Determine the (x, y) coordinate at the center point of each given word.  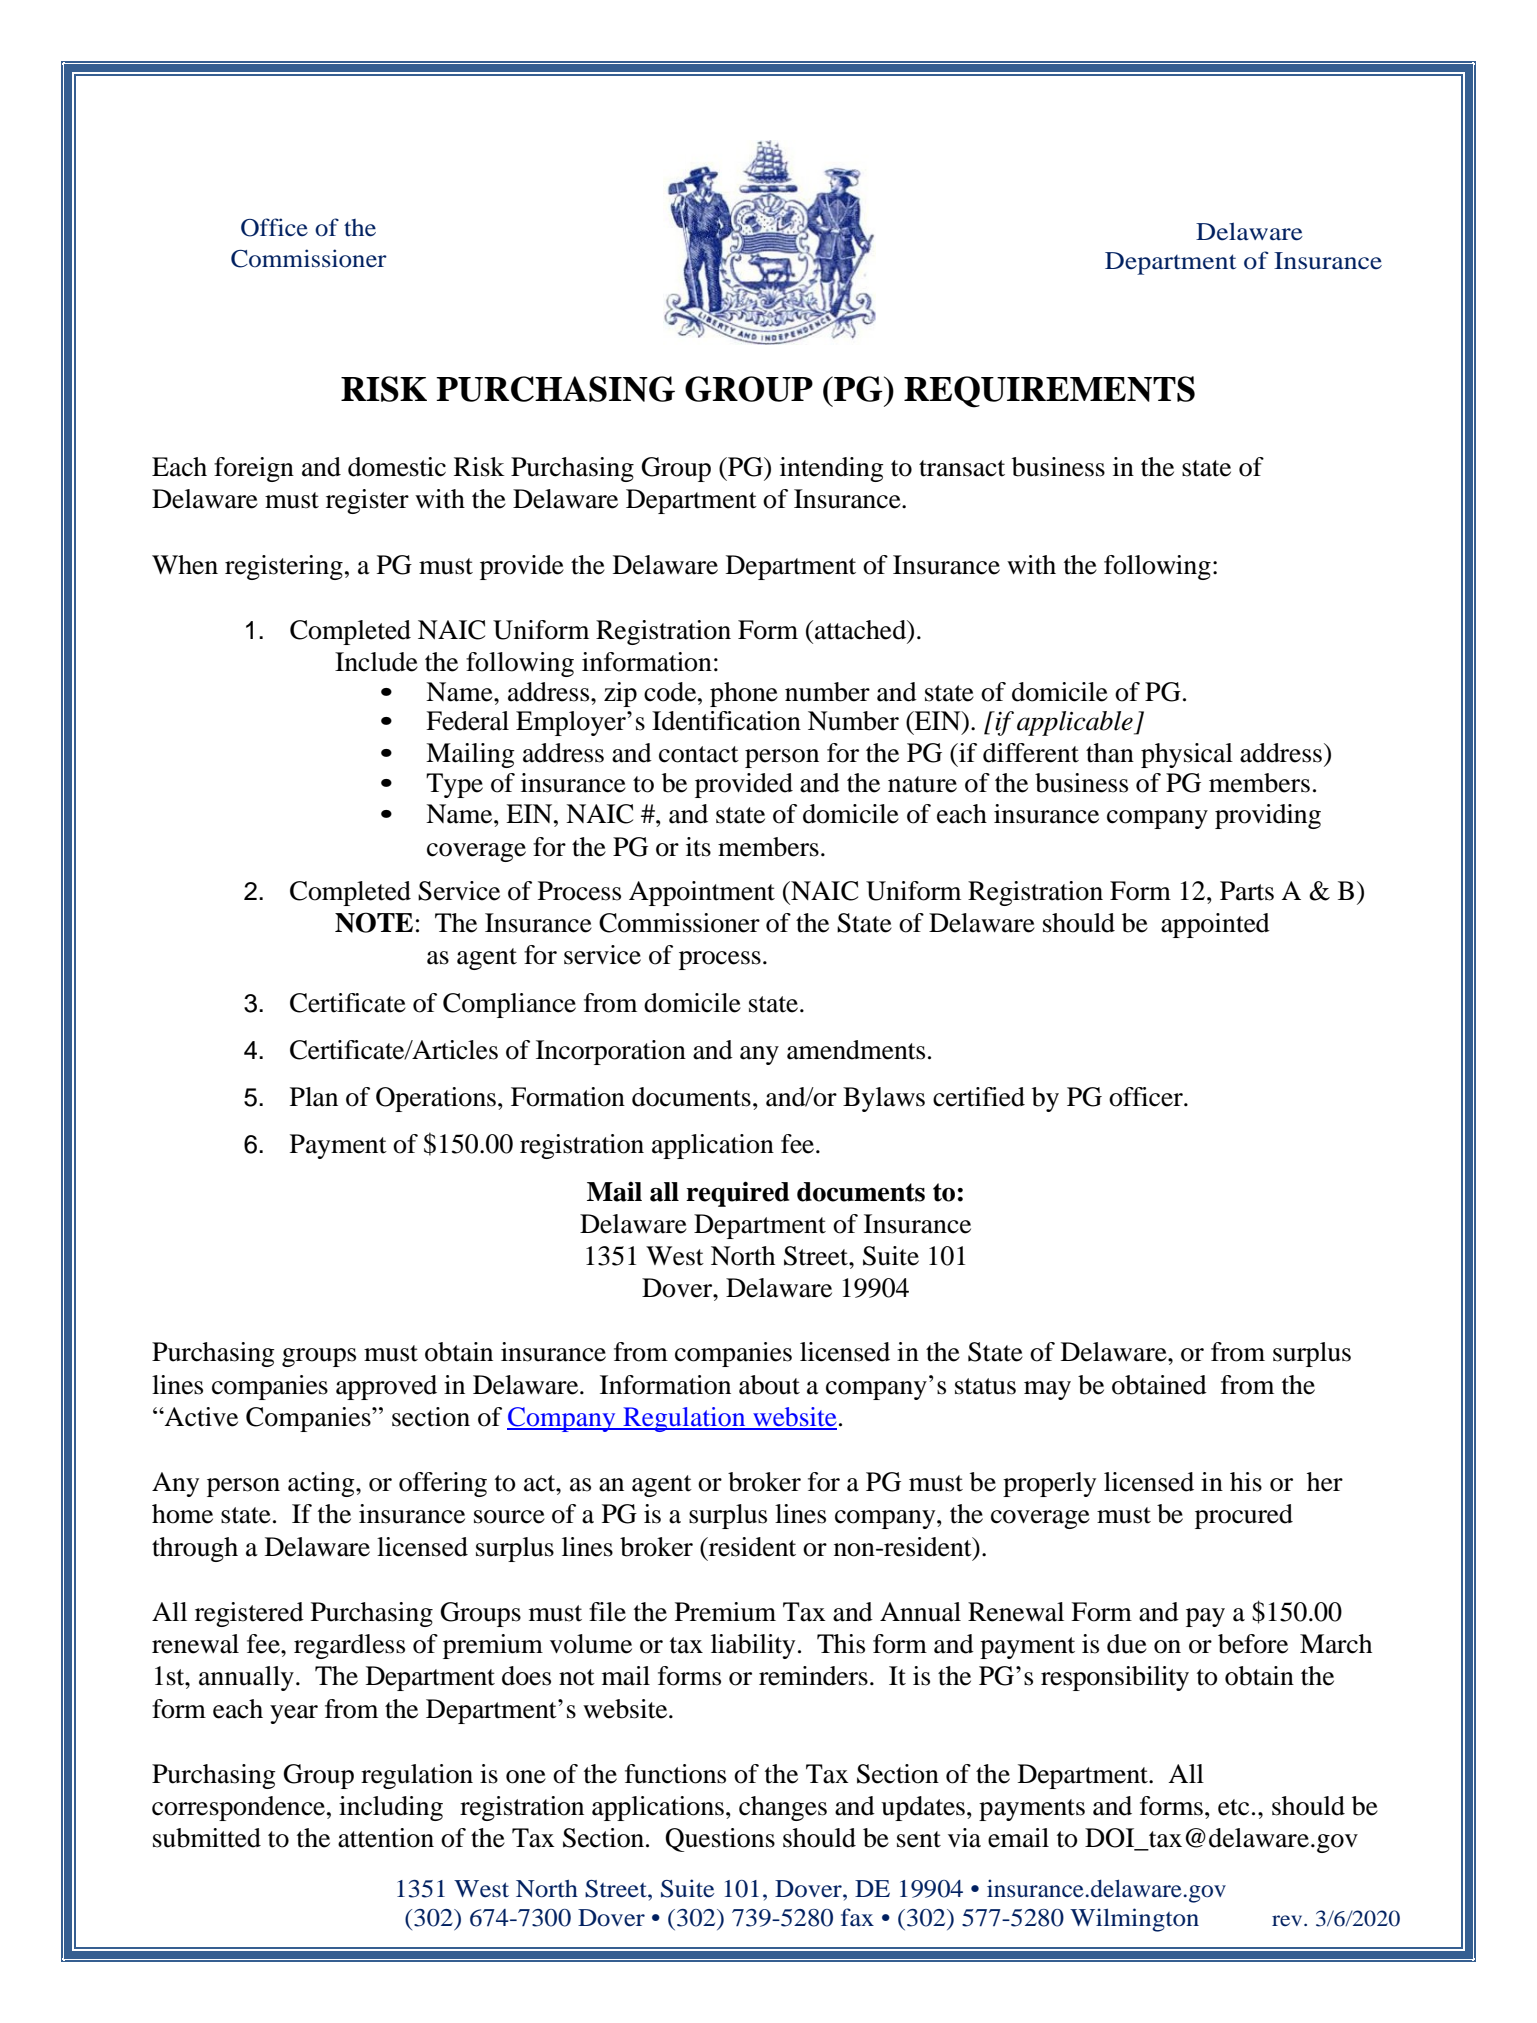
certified (979, 1097)
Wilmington (1134, 1920)
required (737, 1194)
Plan (314, 1097)
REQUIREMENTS (1049, 392)
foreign (254, 469)
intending (832, 469)
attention (386, 1838)
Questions (720, 1840)
